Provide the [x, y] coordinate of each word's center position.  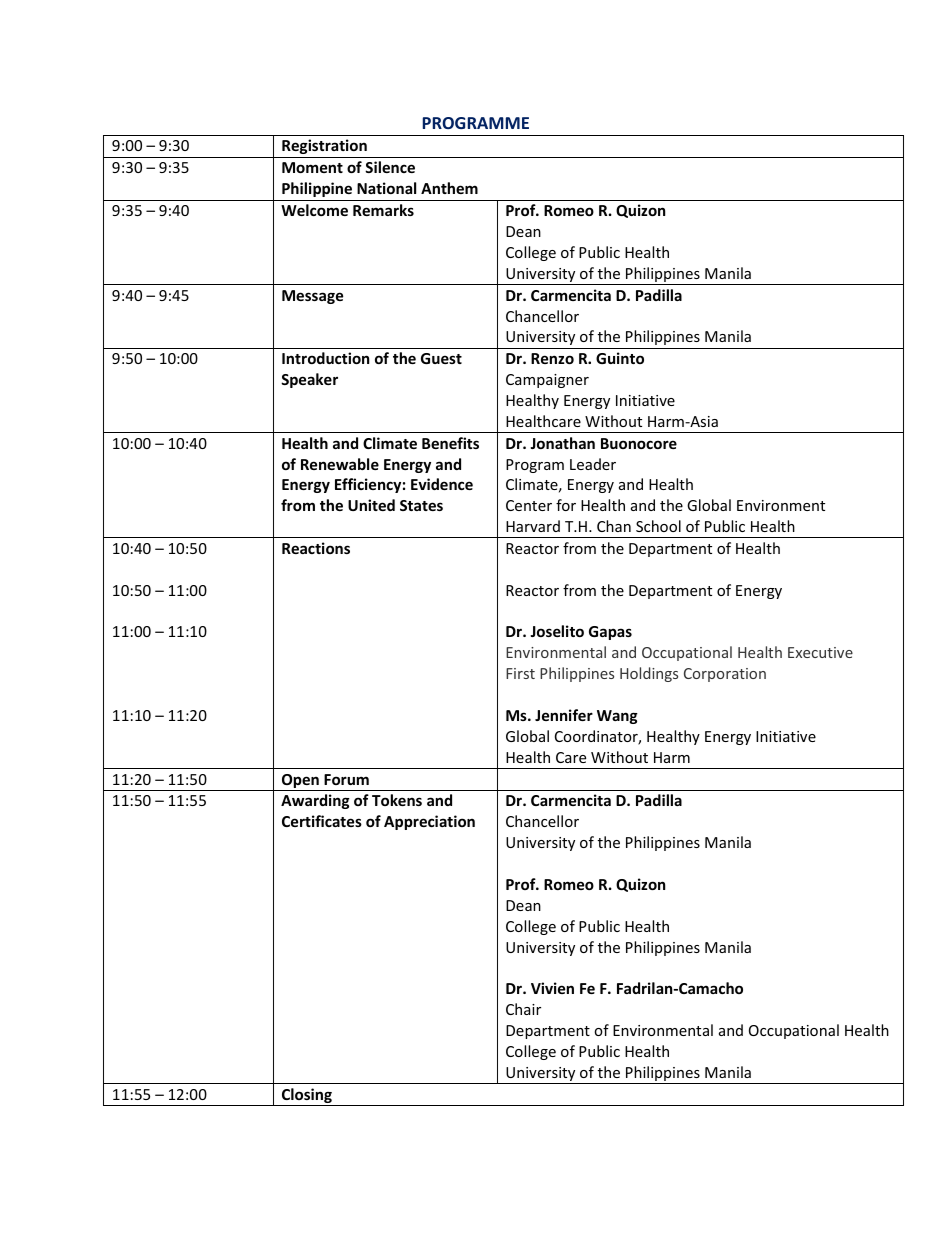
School [658, 526]
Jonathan [562, 443]
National [386, 188]
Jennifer [564, 715]
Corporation [725, 675]
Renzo [552, 358]
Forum [346, 779]
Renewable [340, 464]
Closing [307, 1097]
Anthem [449, 188]
